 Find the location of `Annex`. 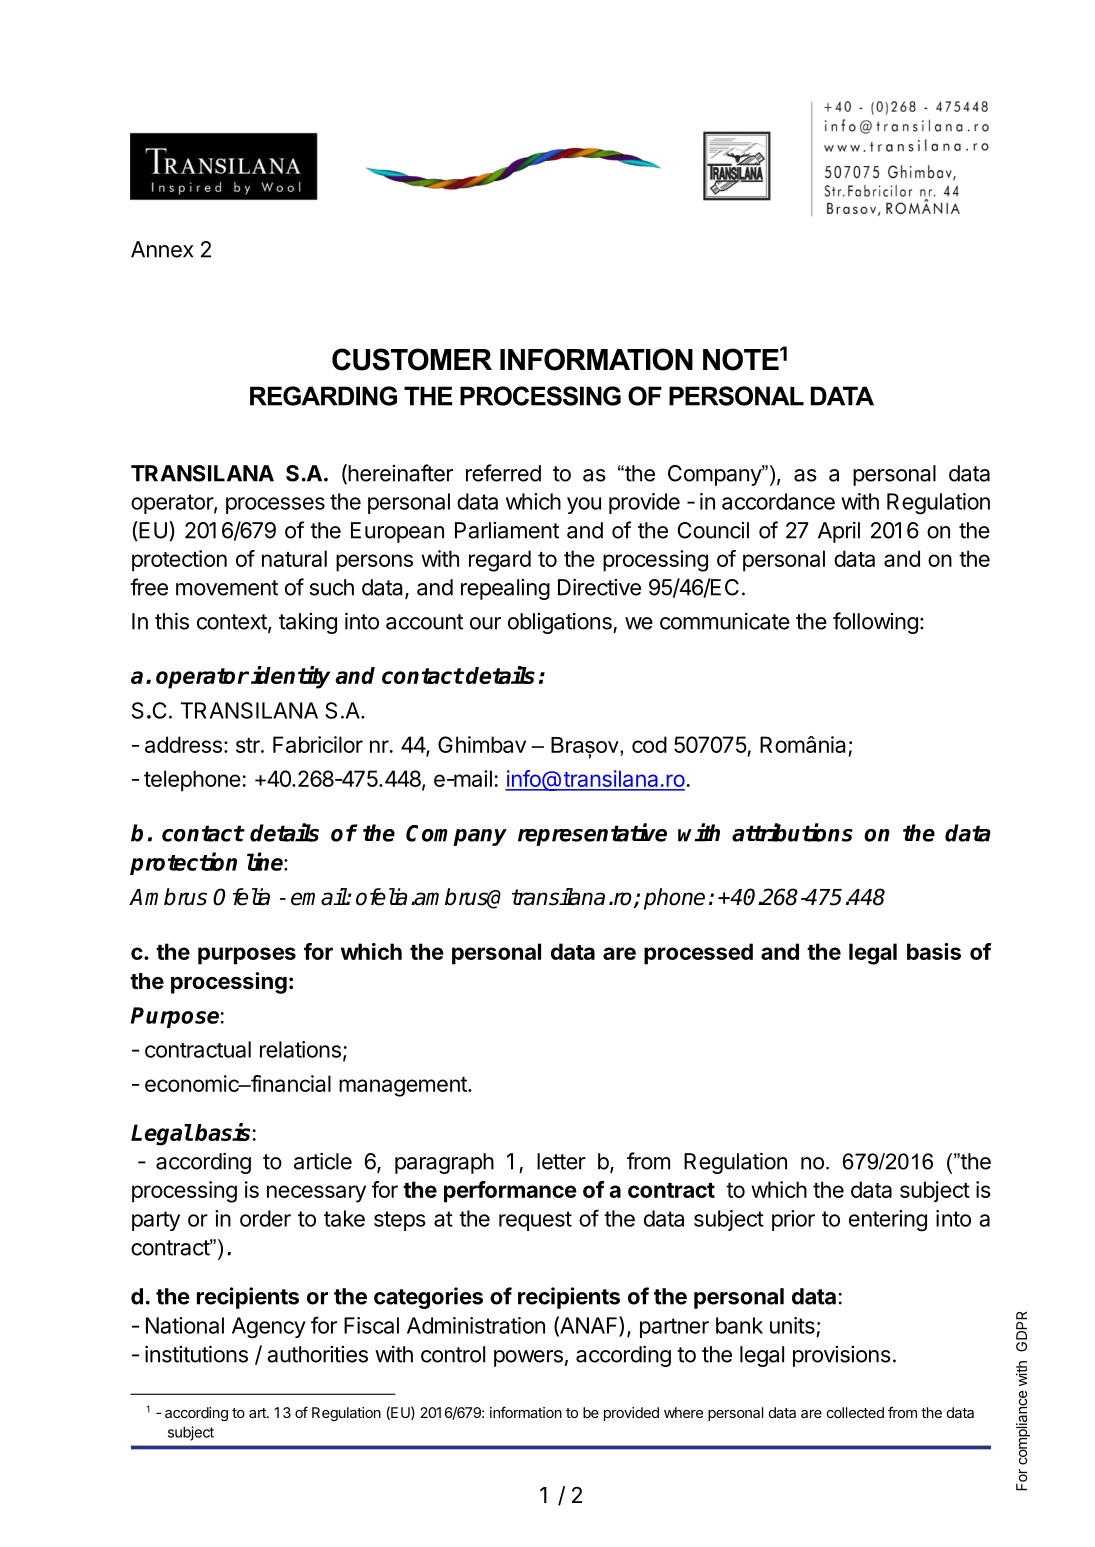

Annex is located at coordinates (162, 249).
